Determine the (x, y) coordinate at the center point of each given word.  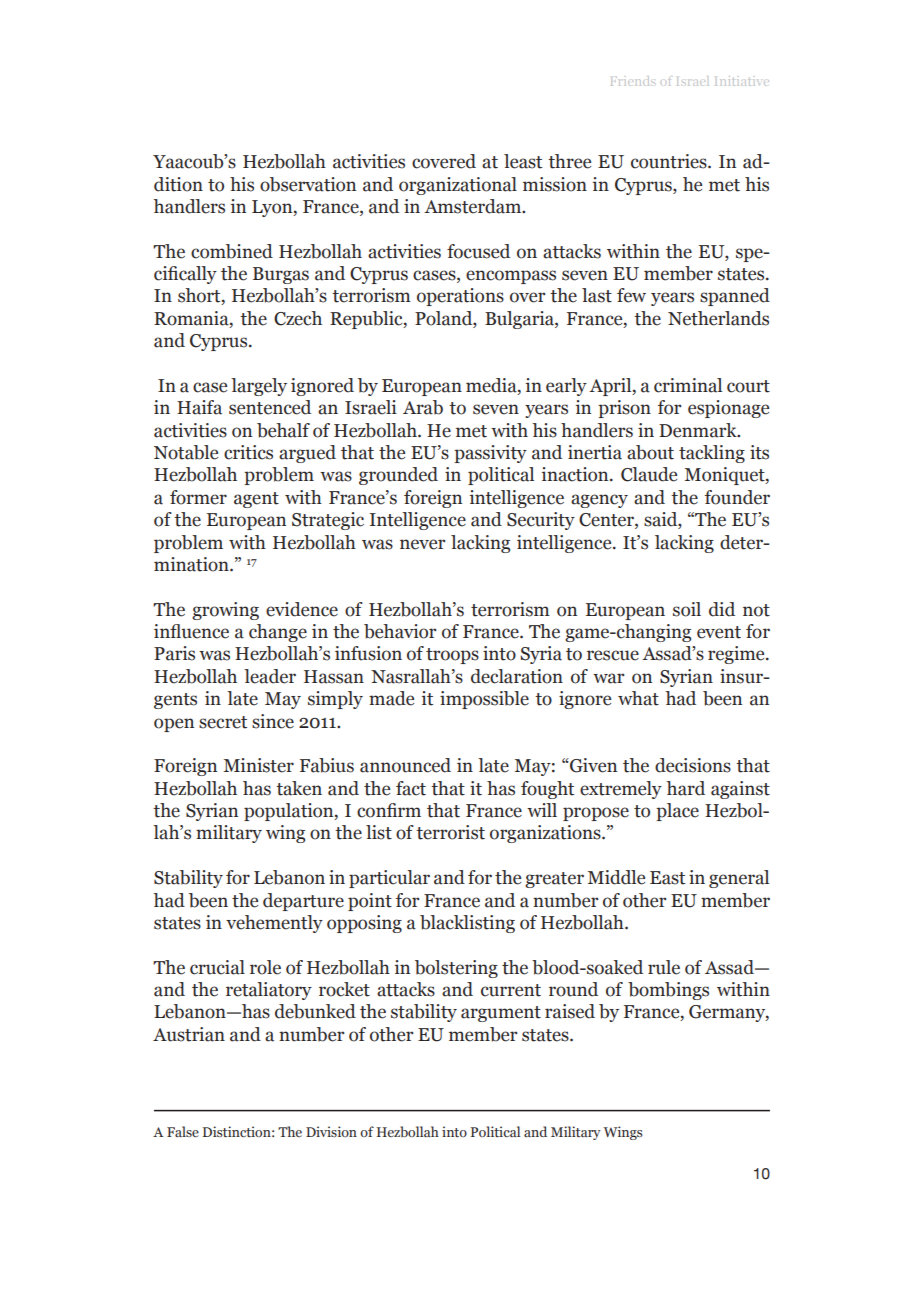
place (677, 812)
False (183, 1131)
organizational (458, 186)
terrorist (450, 832)
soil (687, 609)
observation (308, 184)
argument (501, 1014)
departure (303, 902)
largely (259, 387)
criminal (688, 385)
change (278, 633)
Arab (423, 407)
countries (670, 161)
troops (452, 656)
